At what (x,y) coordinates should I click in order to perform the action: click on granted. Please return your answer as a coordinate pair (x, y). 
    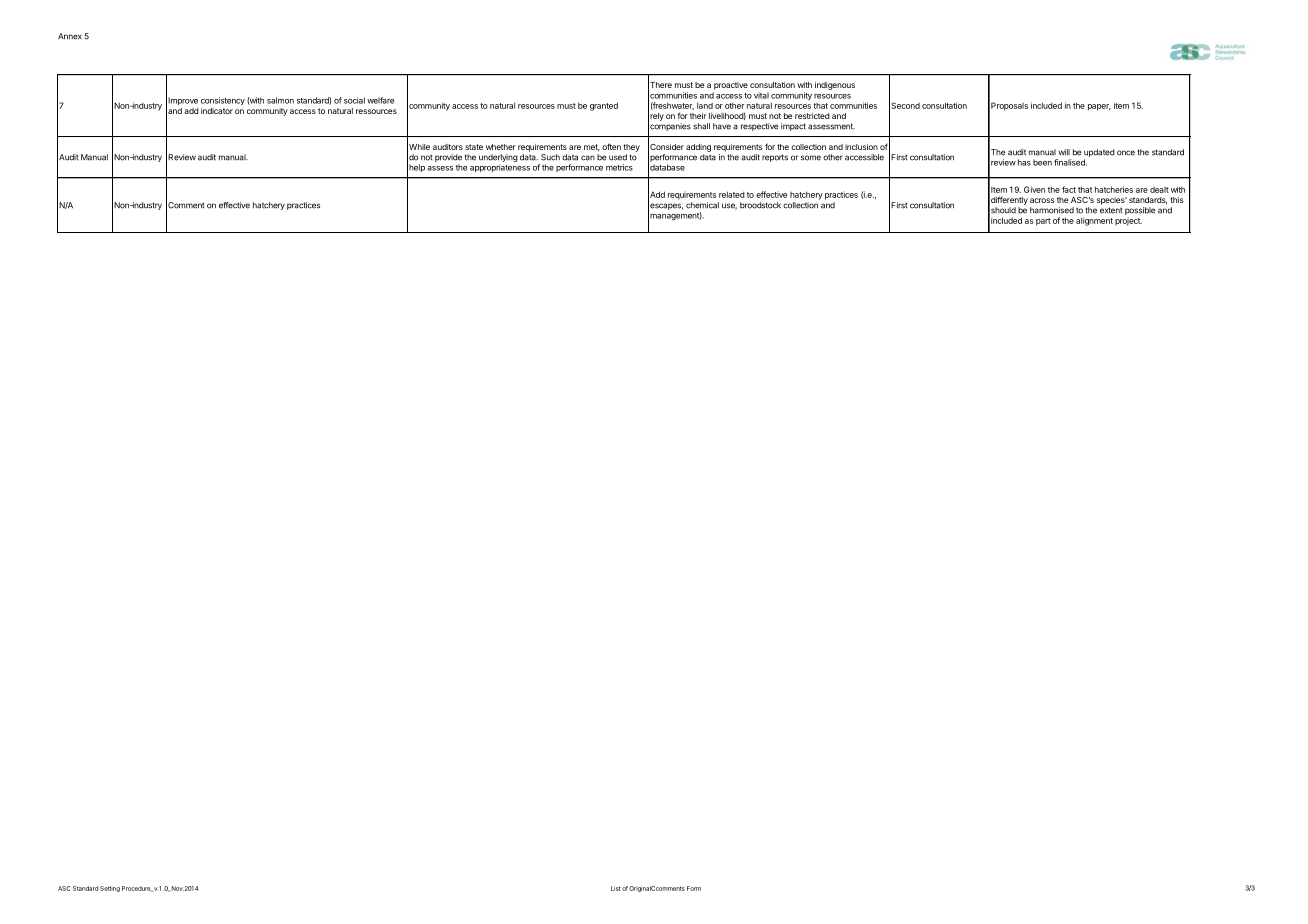
    Looking at the image, I should click on (604, 106).
